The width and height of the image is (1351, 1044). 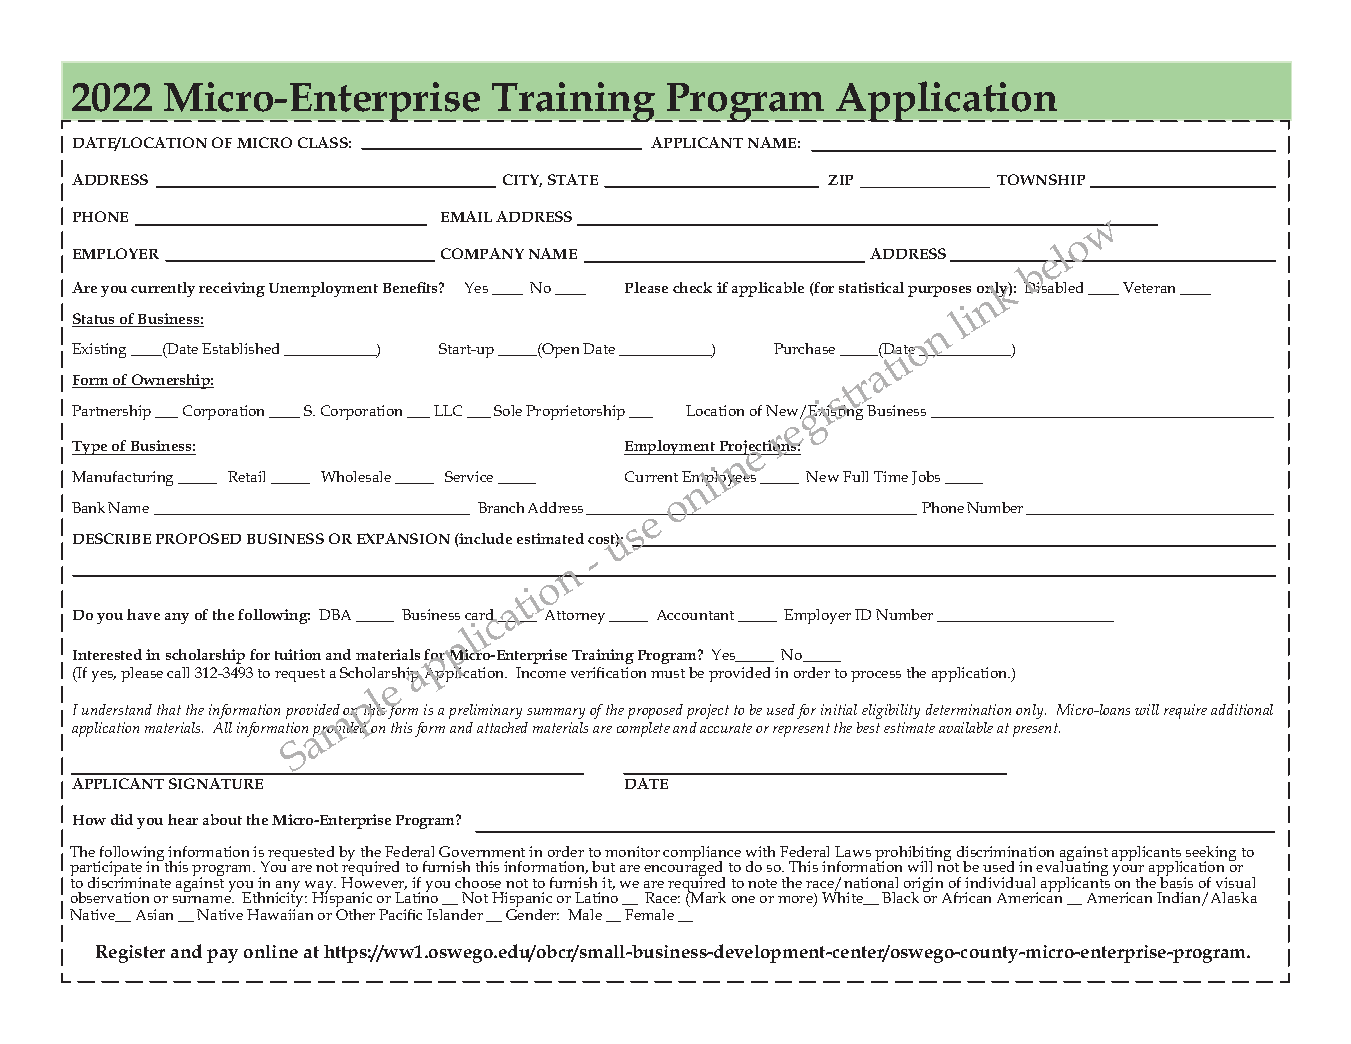 What do you see at coordinates (966, 727) in the image?
I see `available` at bounding box center [966, 727].
